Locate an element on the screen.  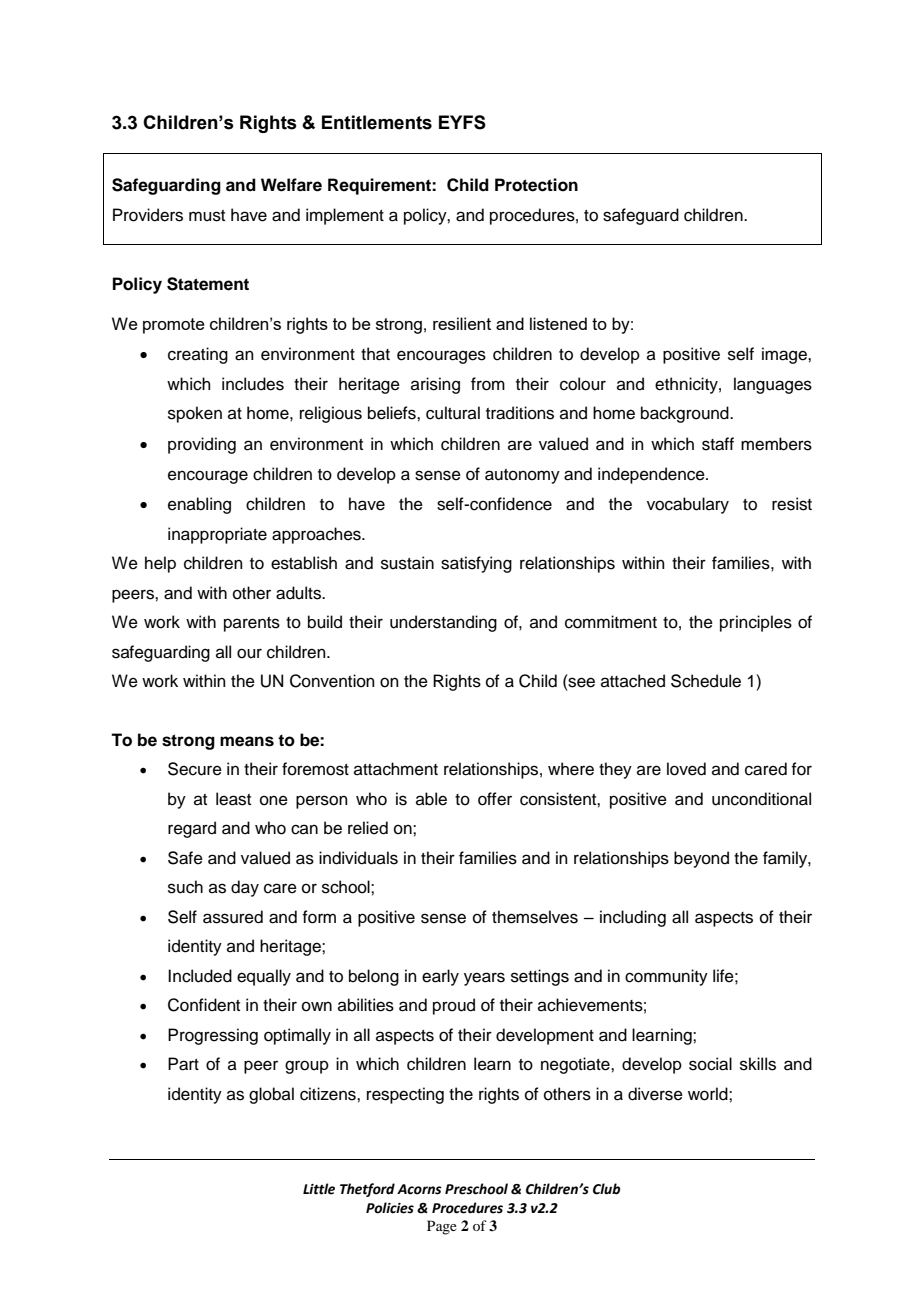
must is located at coordinates (207, 216).
